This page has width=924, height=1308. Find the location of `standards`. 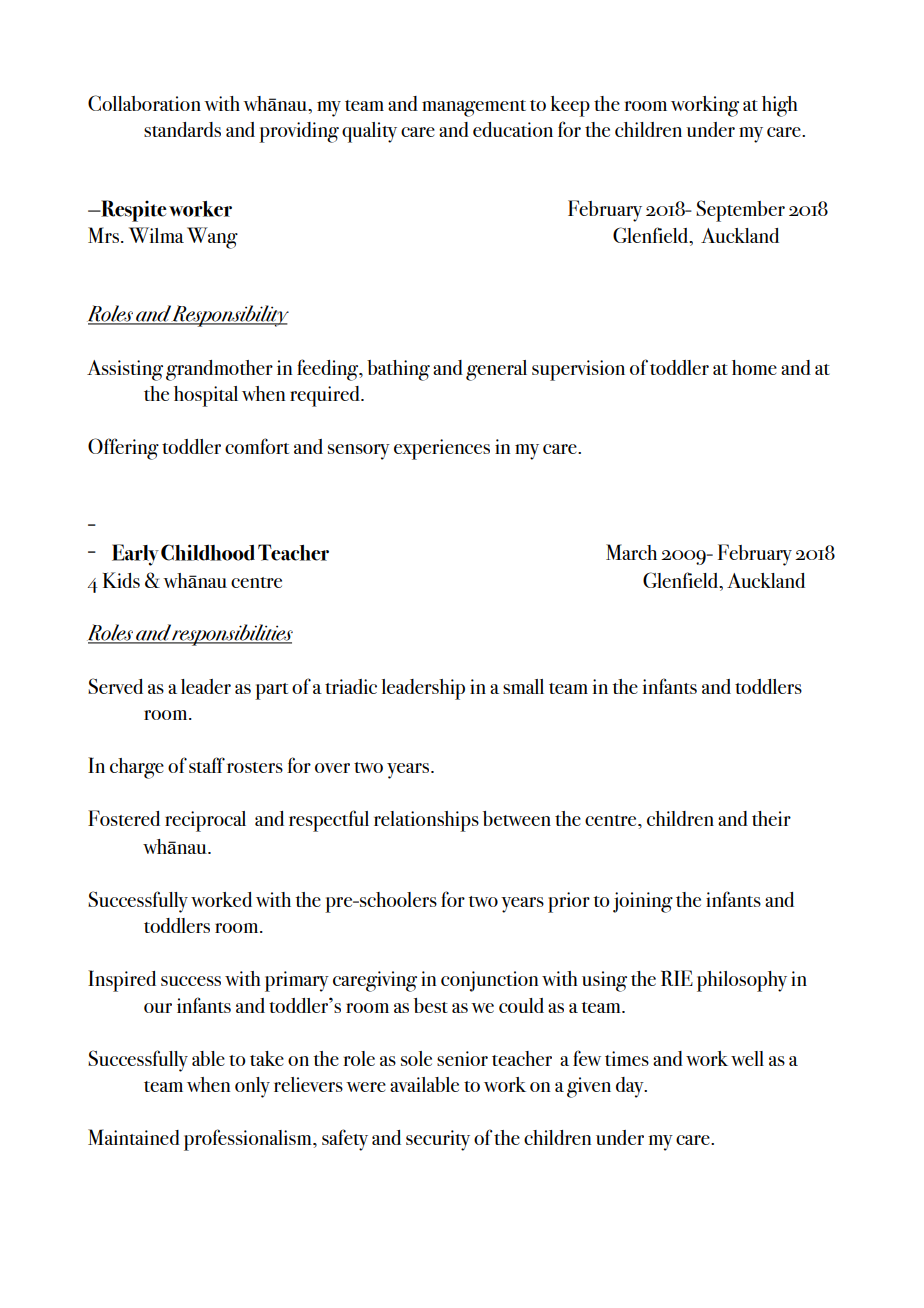

standards is located at coordinates (182, 129).
